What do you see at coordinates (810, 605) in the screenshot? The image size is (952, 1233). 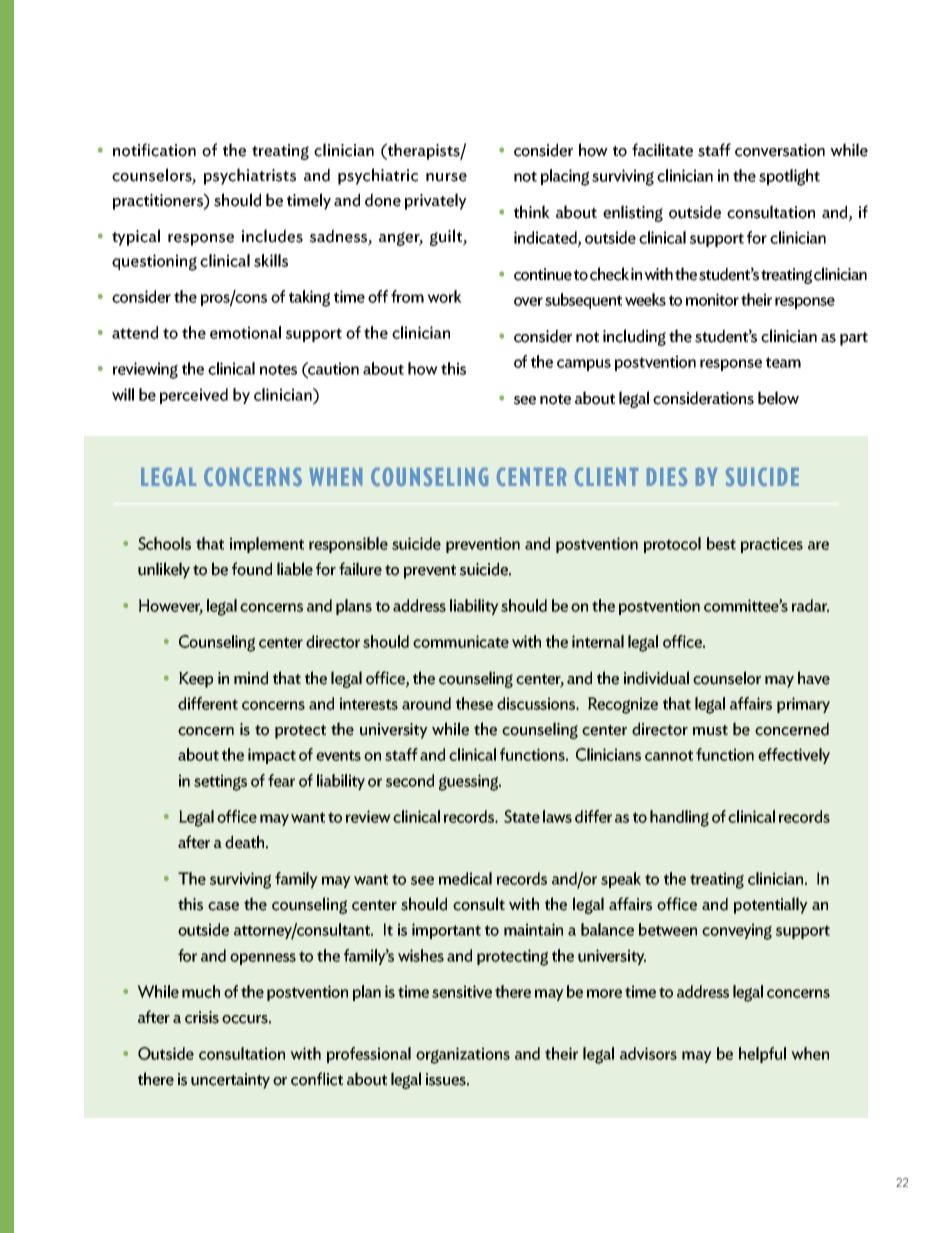 I see `radar` at bounding box center [810, 605].
